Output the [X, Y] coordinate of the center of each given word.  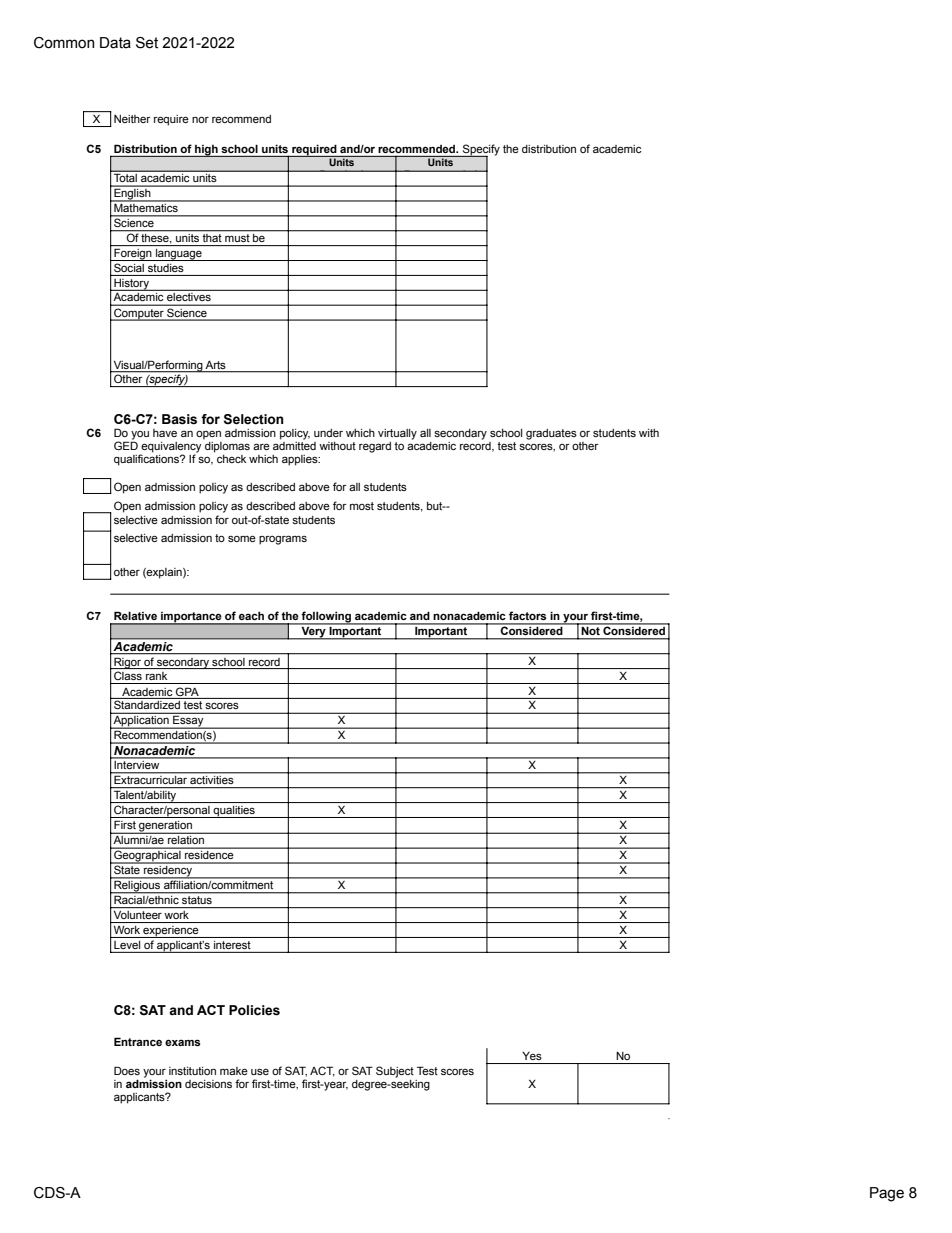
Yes [532, 1056]
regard [375, 447]
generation [165, 827]
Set [147, 43]
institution [192, 1071]
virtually [397, 434]
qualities [234, 812]
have [165, 433]
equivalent [418, 175]
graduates [551, 434]
